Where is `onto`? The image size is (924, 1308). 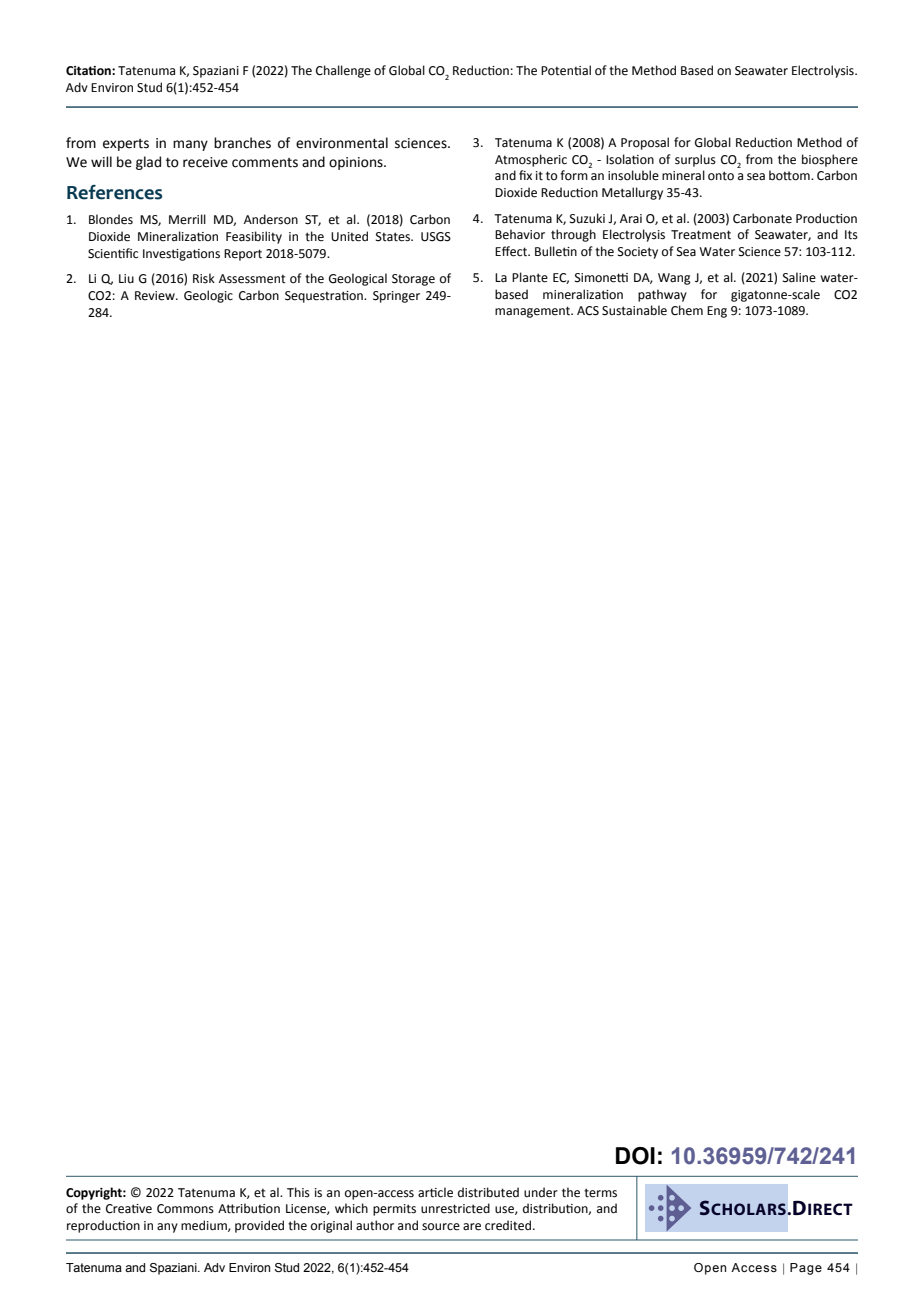
onto is located at coordinates (721, 176).
